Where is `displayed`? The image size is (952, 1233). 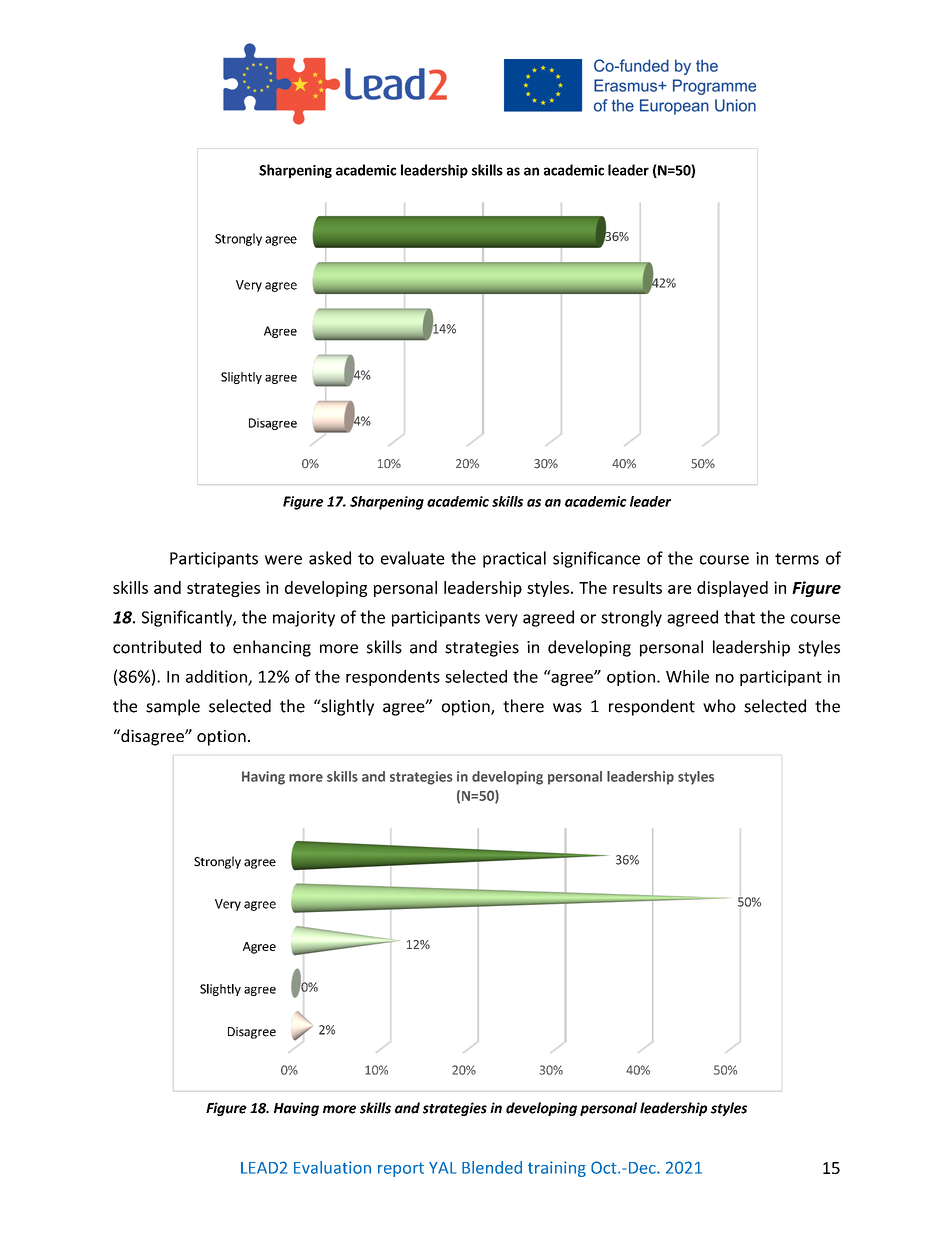
displayed is located at coordinates (732, 589).
